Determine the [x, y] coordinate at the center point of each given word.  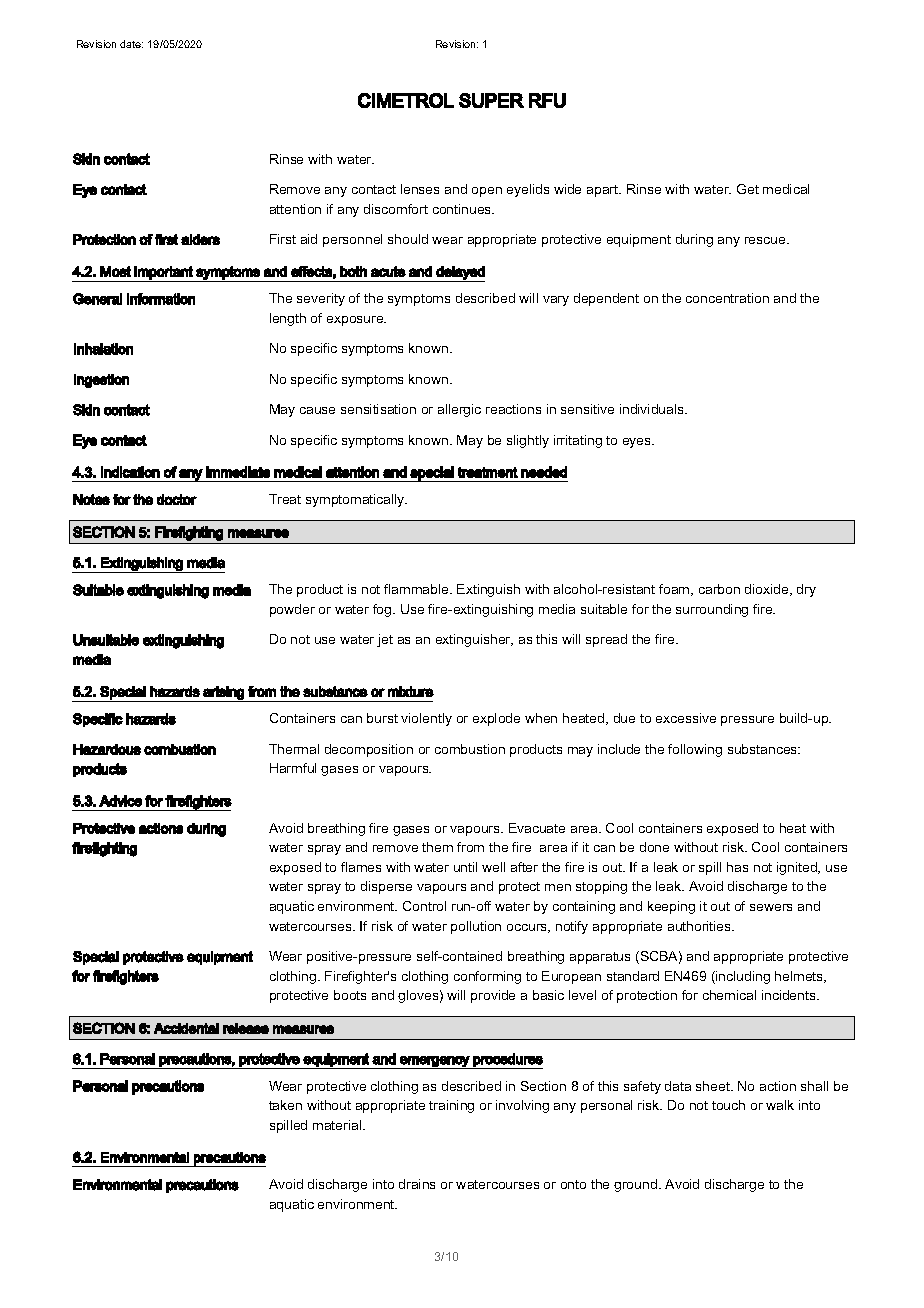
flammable [417, 589]
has [737, 867]
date [131, 44]
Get [748, 189]
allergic [459, 410]
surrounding [712, 610]
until [465, 867]
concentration [727, 298]
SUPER [491, 100]
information [161, 299]
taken [285, 1105]
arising [223, 694]
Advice [120, 801]
